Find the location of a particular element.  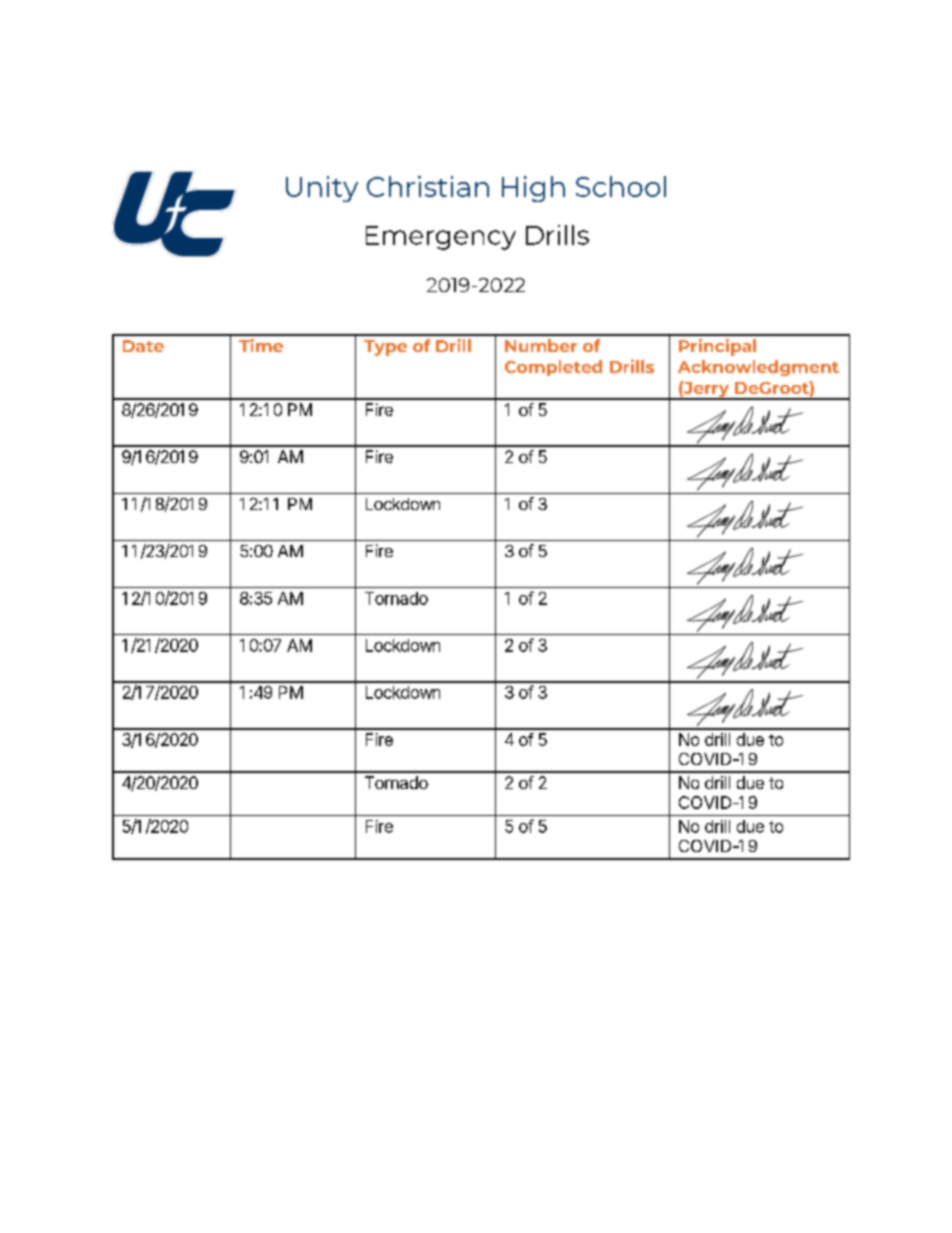

Emergency is located at coordinates (441, 238).
